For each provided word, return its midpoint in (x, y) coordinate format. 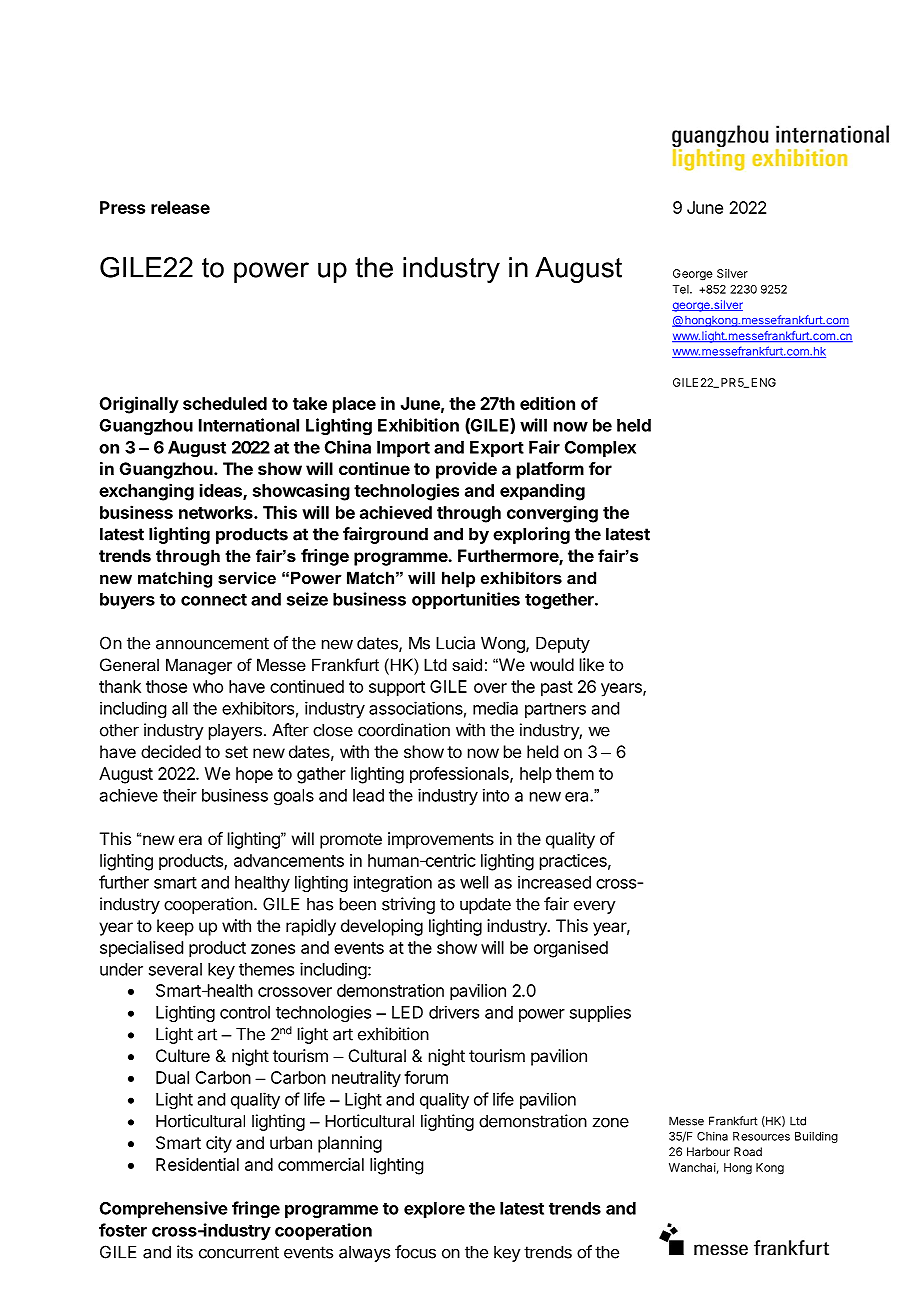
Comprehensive (164, 1209)
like (592, 664)
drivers (454, 1012)
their (180, 795)
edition (547, 403)
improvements (441, 840)
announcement (212, 643)
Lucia (455, 643)
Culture (183, 1055)
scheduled (225, 403)
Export (497, 449)
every (595, 907)
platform (550, 470)
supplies (600, 1013)
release (180, 207)
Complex (600, 449)
